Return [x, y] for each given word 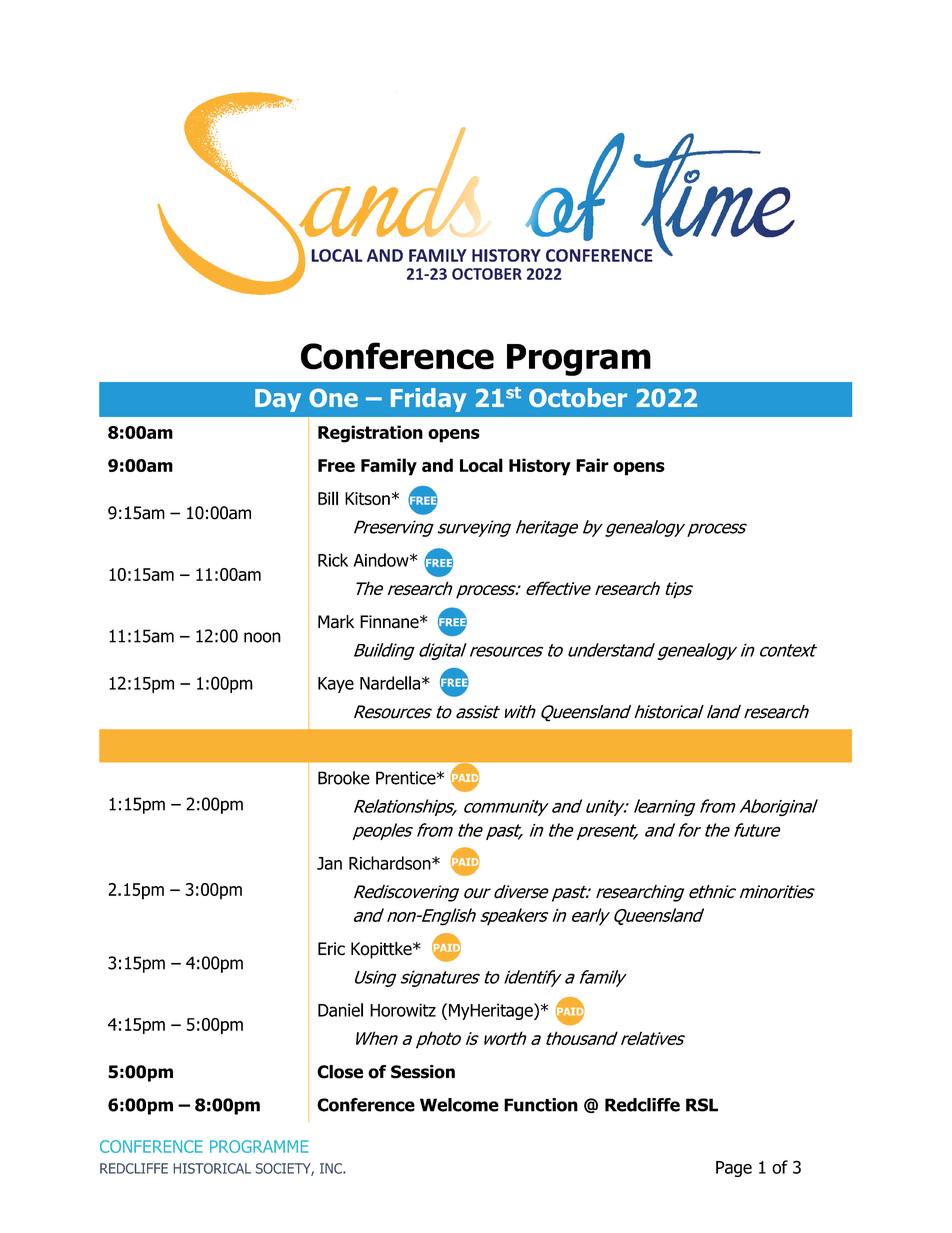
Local [481, 465]
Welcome [459, 1105]
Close [340, 1072]
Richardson [391, 863]
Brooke [344, 778]
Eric [331, 949]
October [578, 398]
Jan [329, 863]
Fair [592, 465]
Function [541, 1105]
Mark [336, 622]
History [540, 467]
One [333, 397]
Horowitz [403, 1010]
